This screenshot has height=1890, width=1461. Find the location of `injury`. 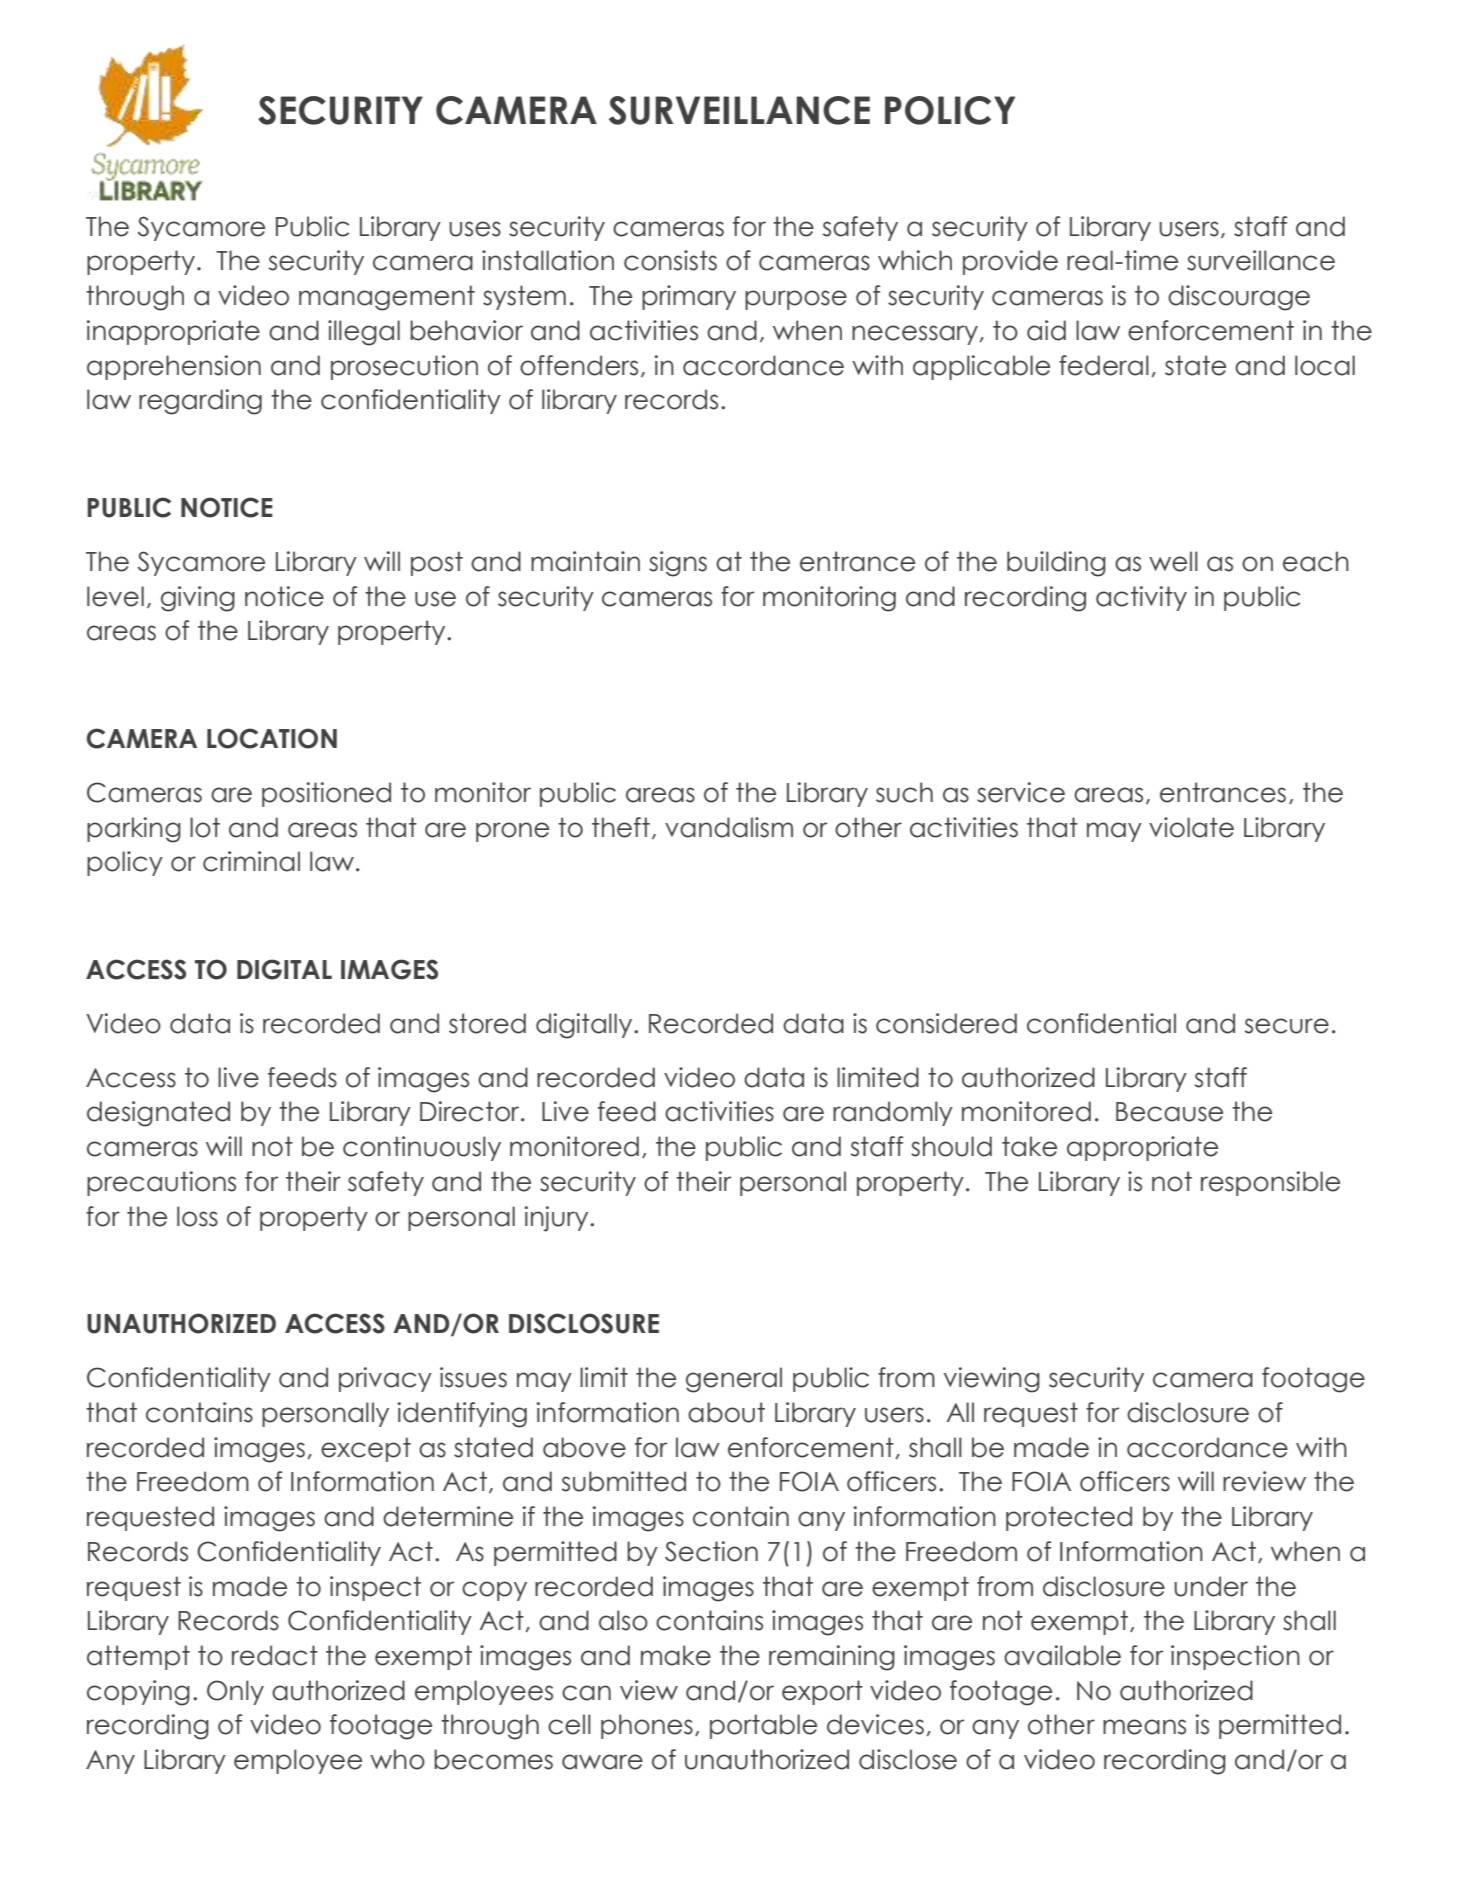

injury is located at coordinates (558, 1219).
